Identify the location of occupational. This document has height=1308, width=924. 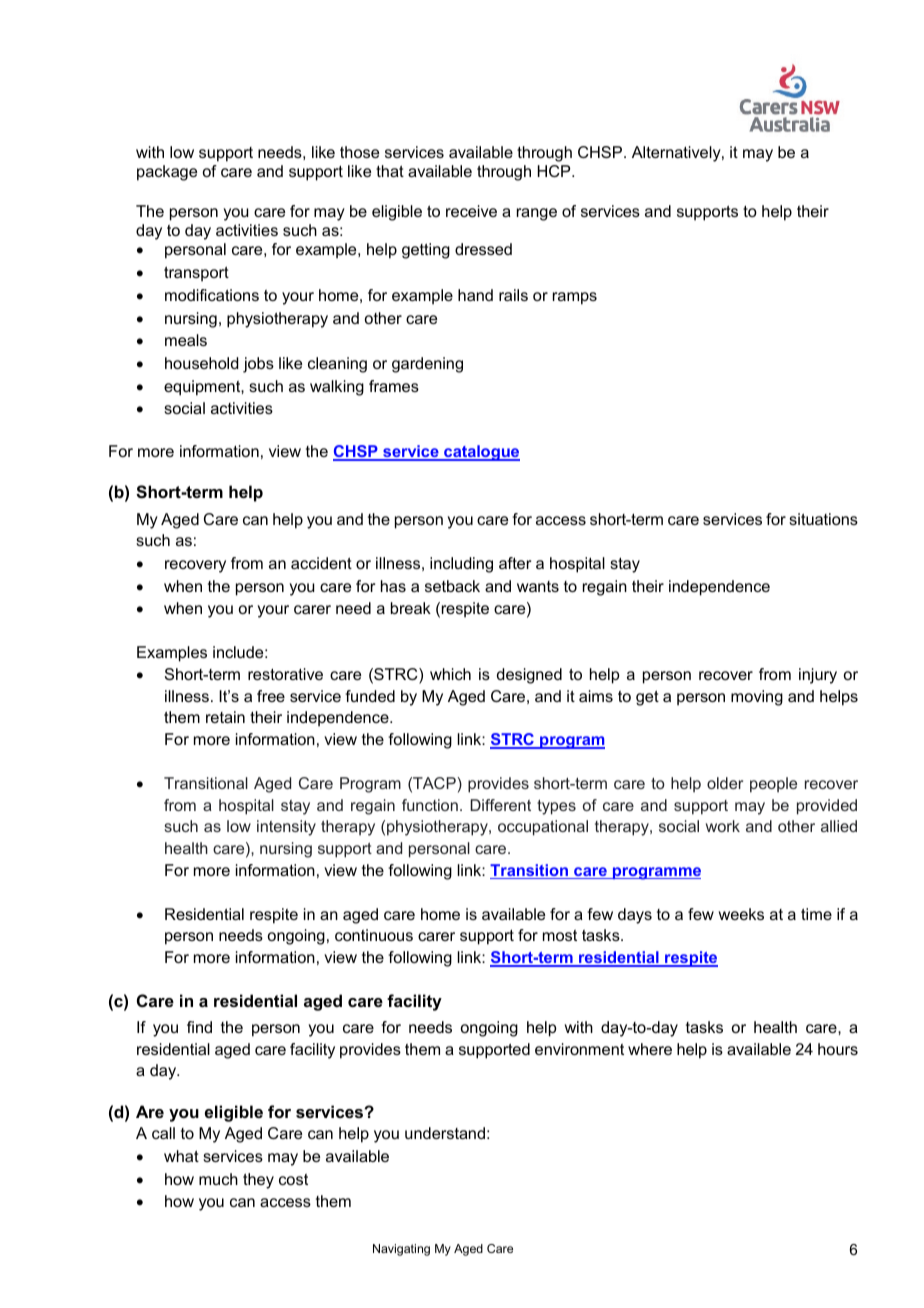
(543, 828).
